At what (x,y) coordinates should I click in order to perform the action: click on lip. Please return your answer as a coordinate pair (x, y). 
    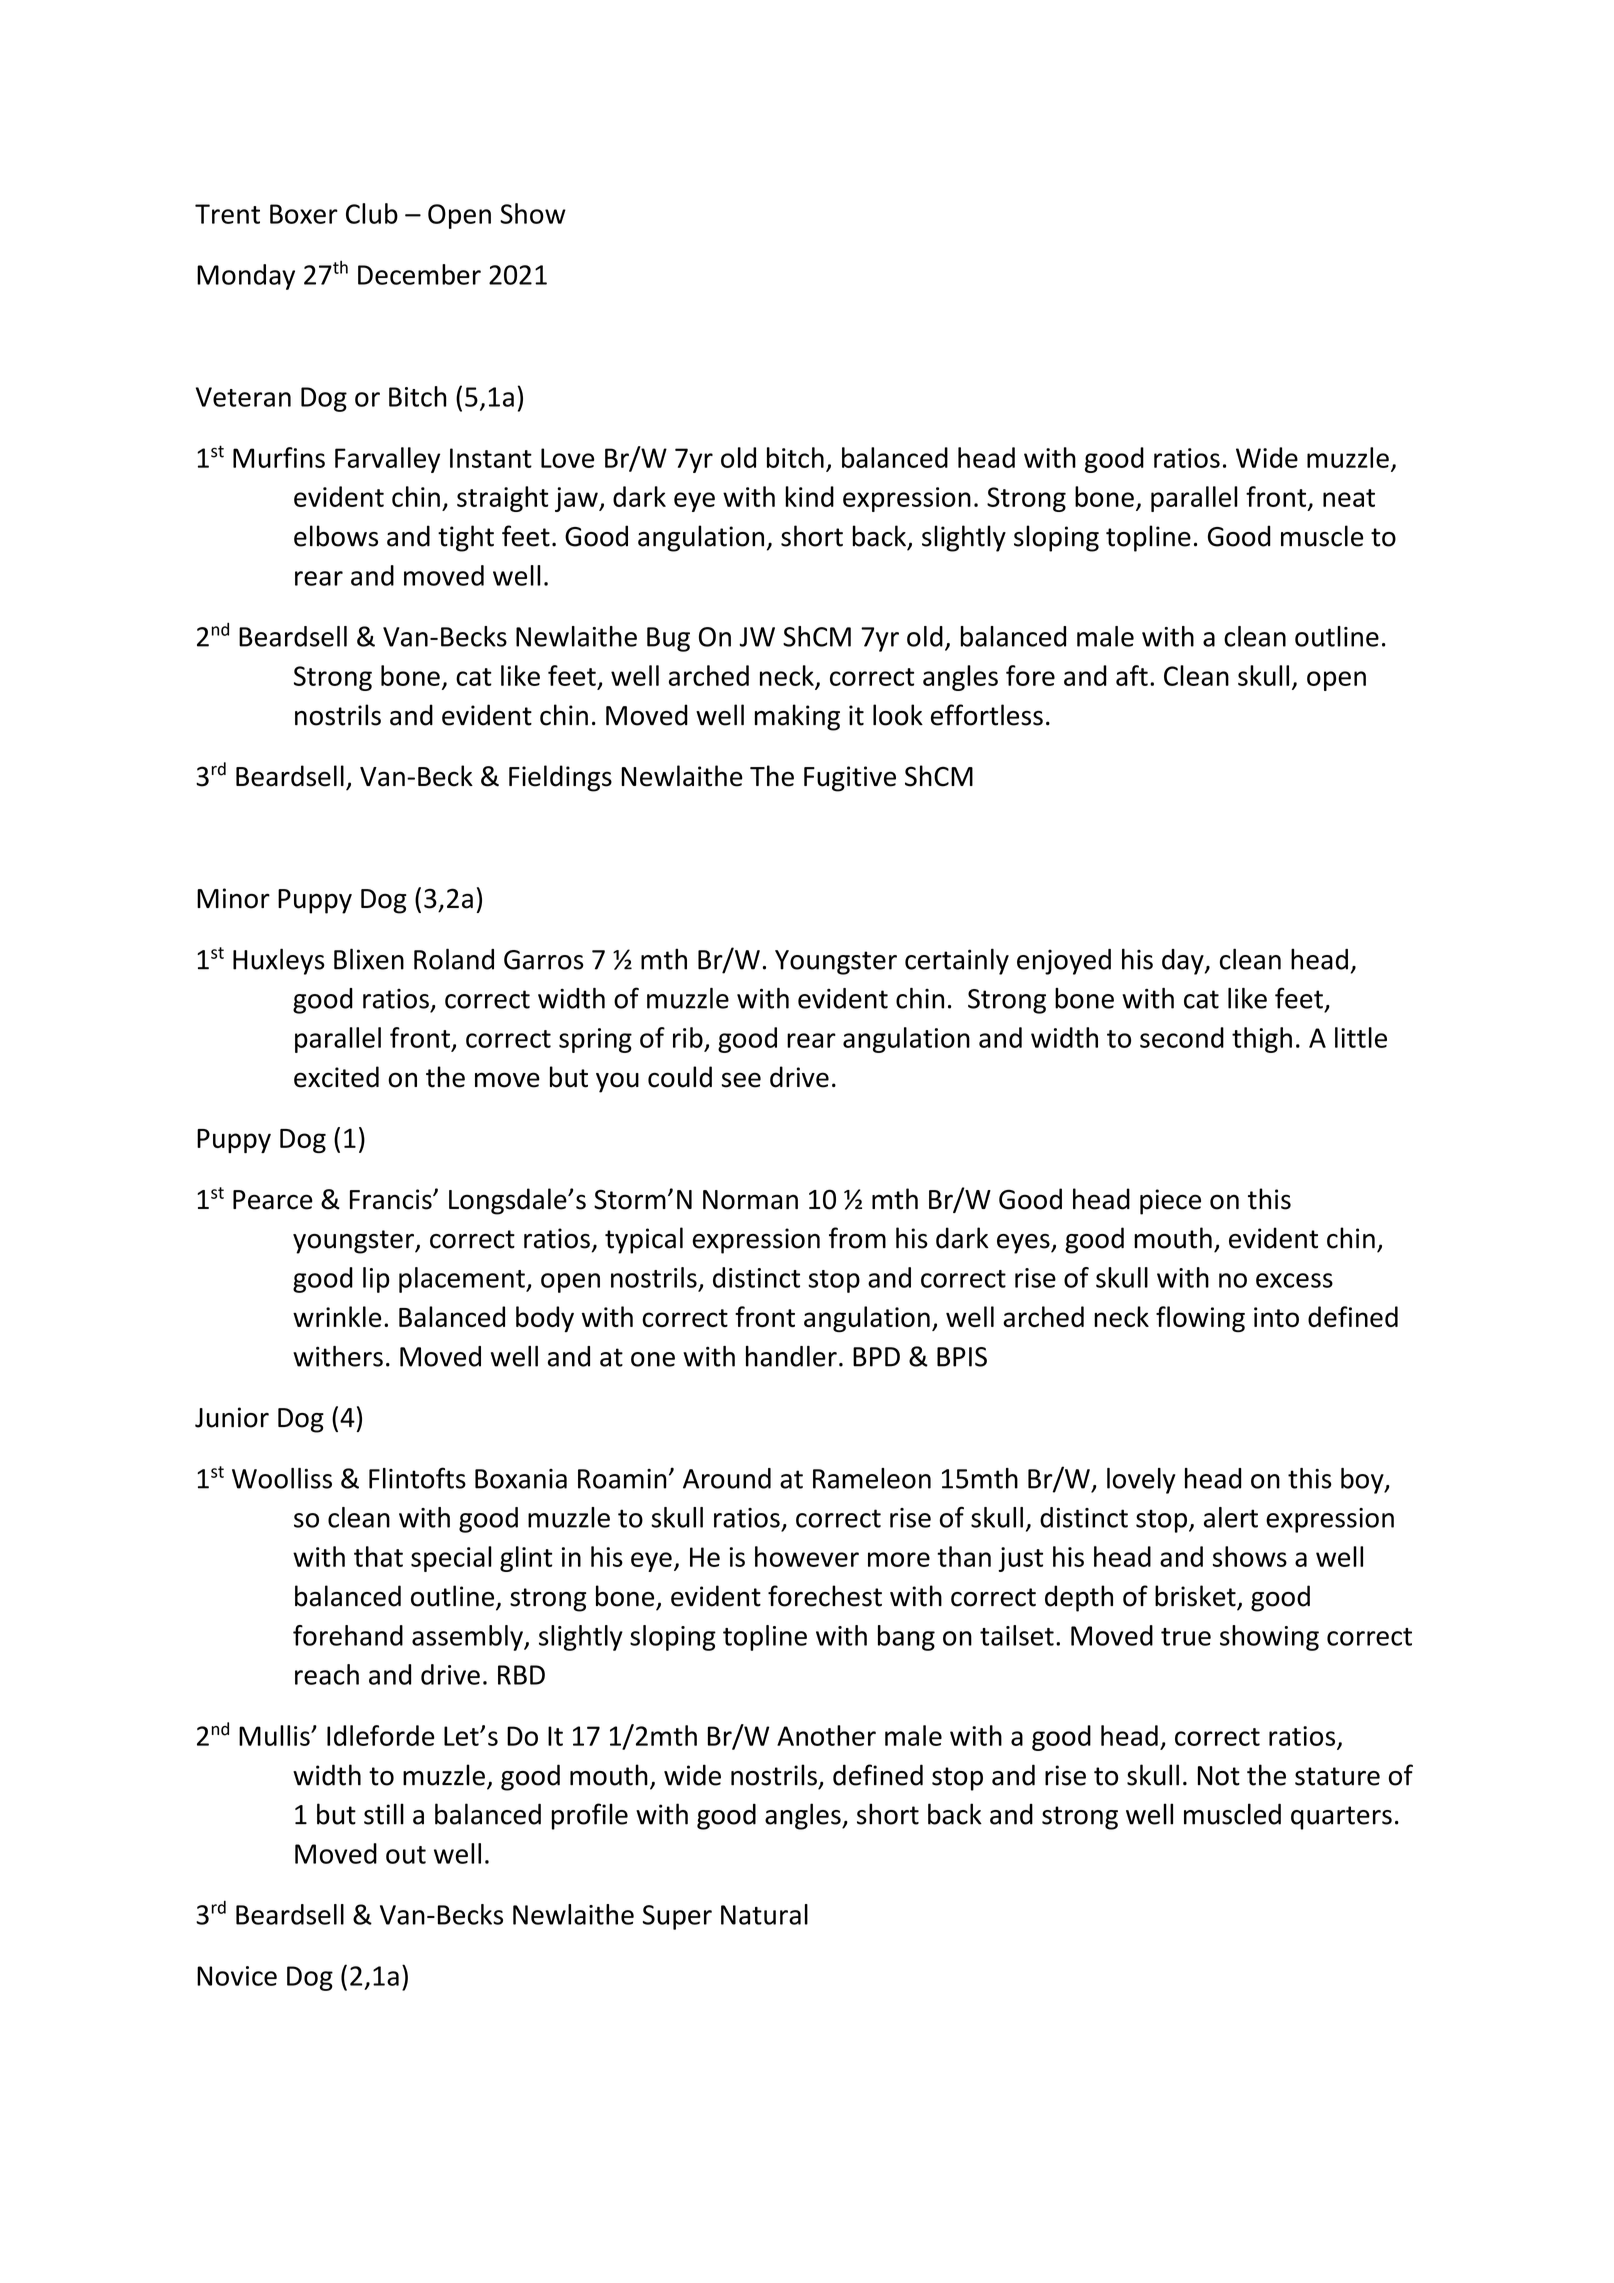
    Looking at the image, I should click on (376, 1280).
